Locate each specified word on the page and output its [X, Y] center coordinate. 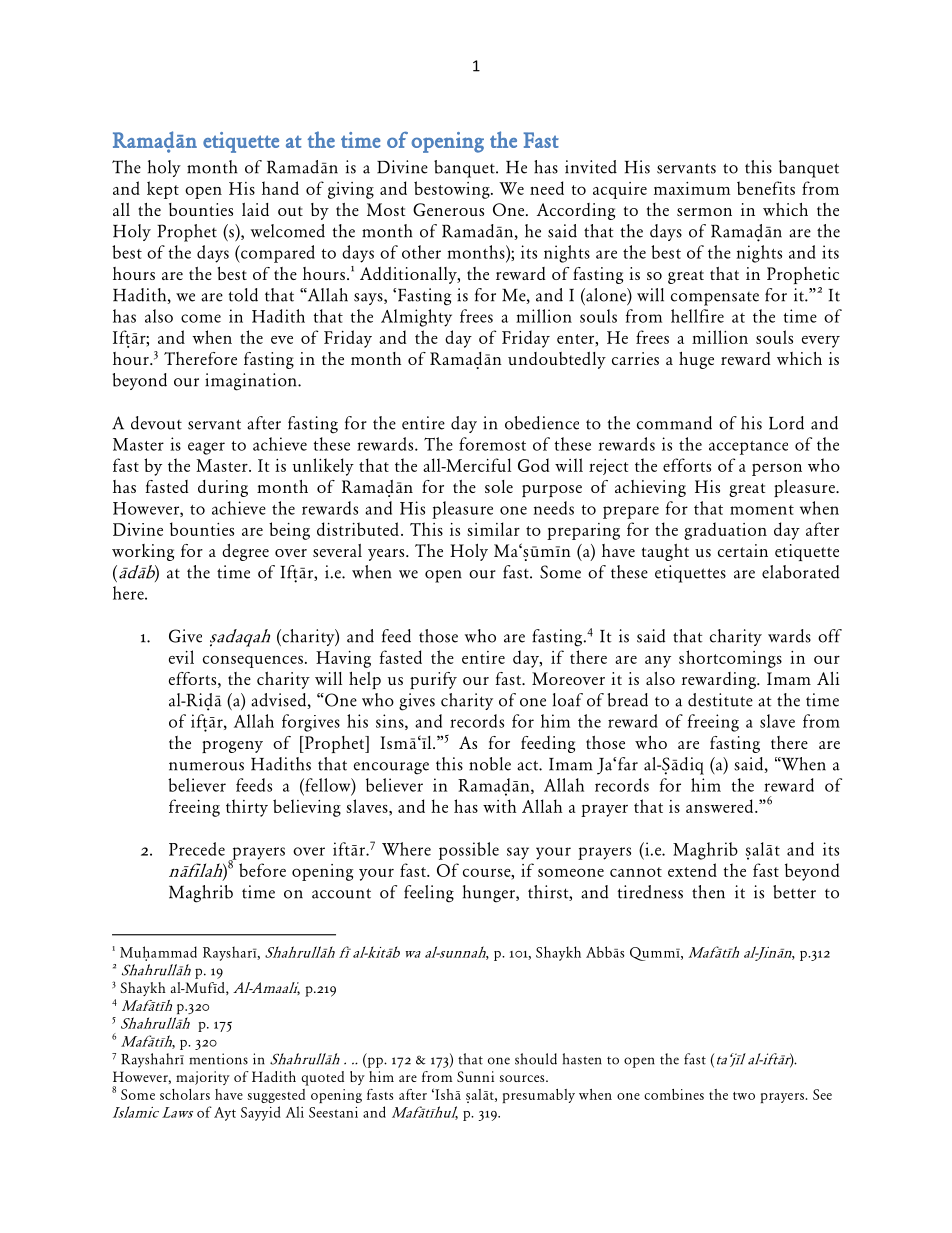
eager [206, 448]
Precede [197, 849]
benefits [766, 188]
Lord [786, 423]
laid [255, 209]
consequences [253, 661]
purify [433, 680]
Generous [448, 209]
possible [469, 851]
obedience [542, 423]
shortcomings [730, 659]
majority [203, 1078]
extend [692, 870]
